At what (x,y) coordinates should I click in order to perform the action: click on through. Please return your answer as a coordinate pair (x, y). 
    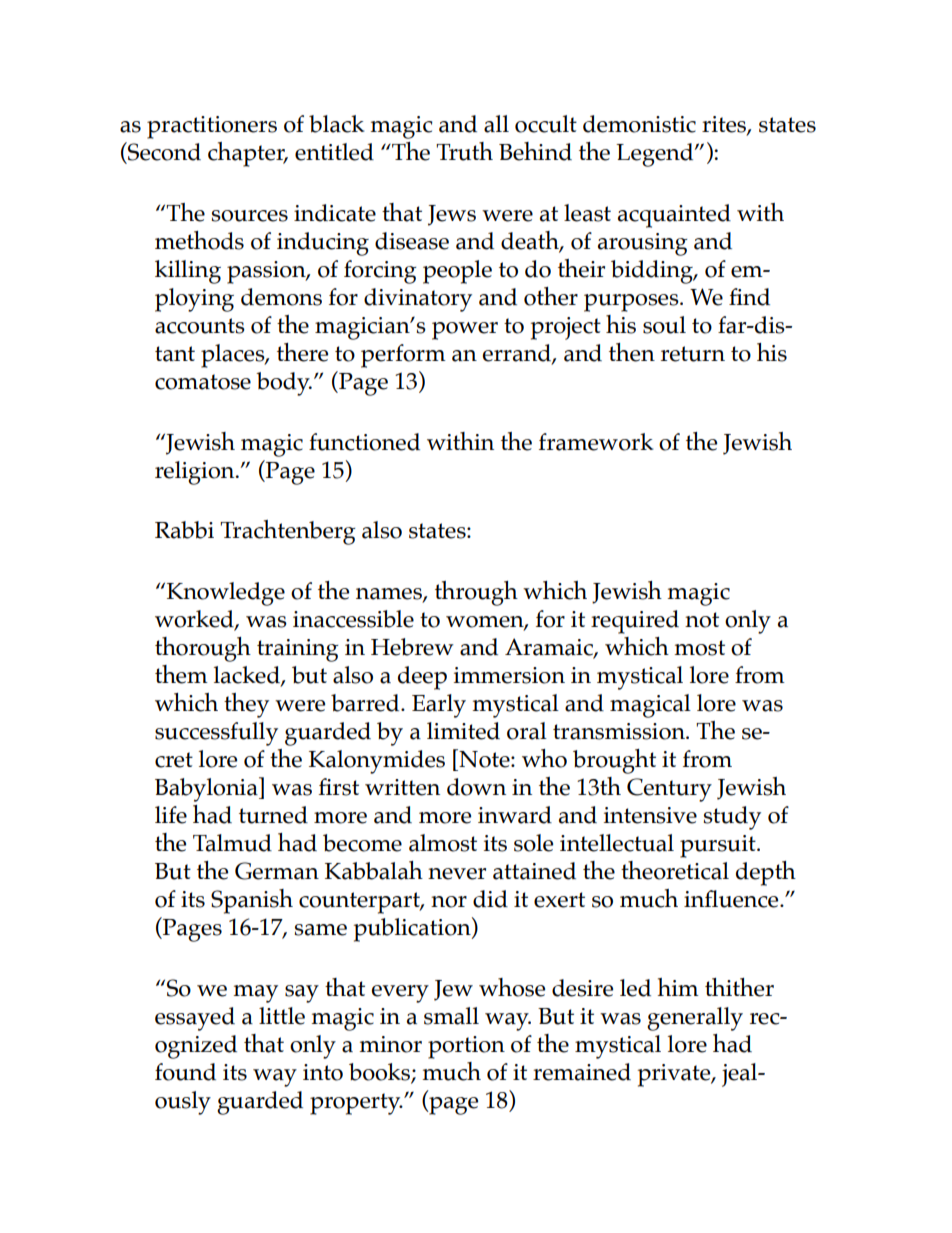
    Looking at the image, I should click on (476, 593).
